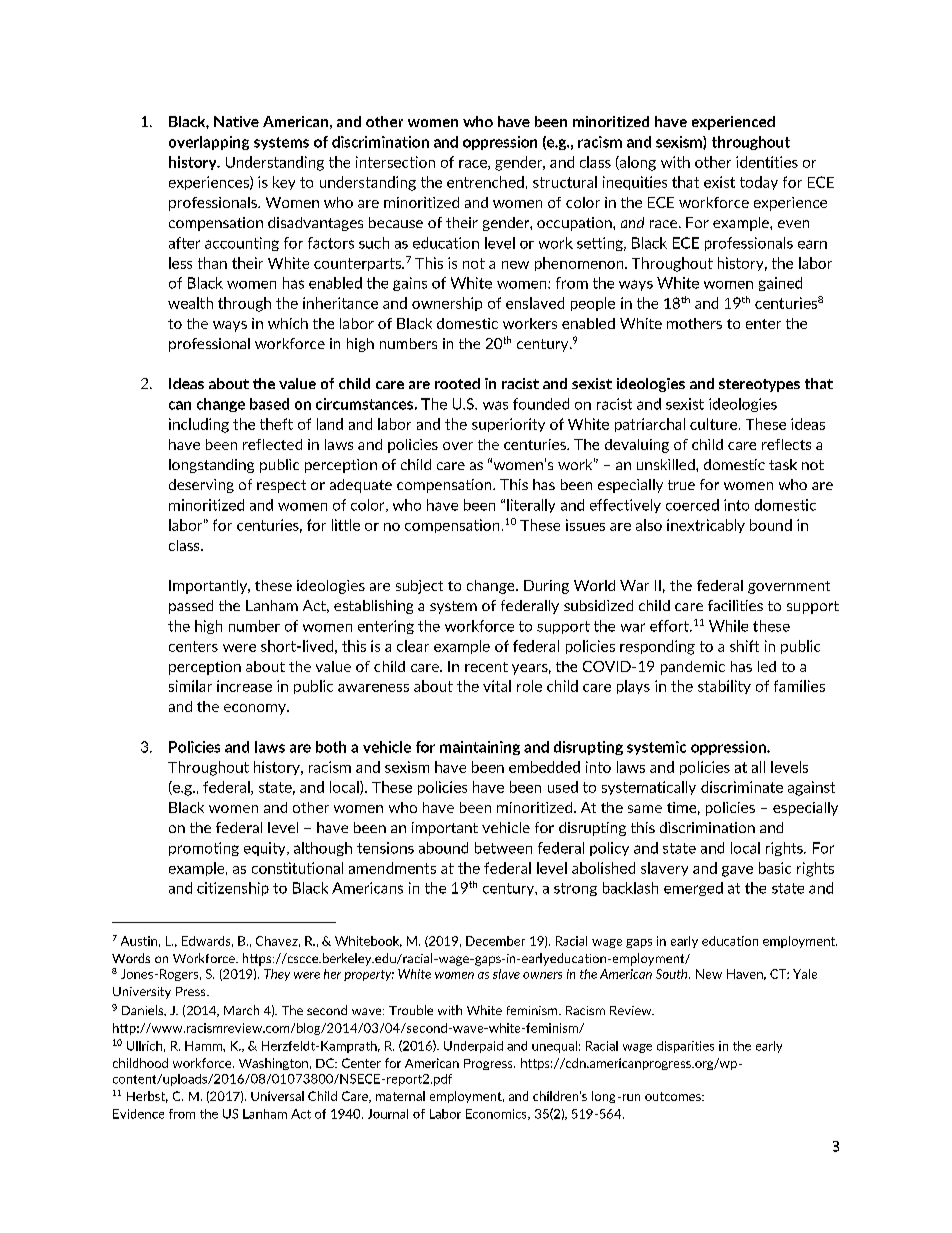  I want to click on Native, so click(236, 121).
